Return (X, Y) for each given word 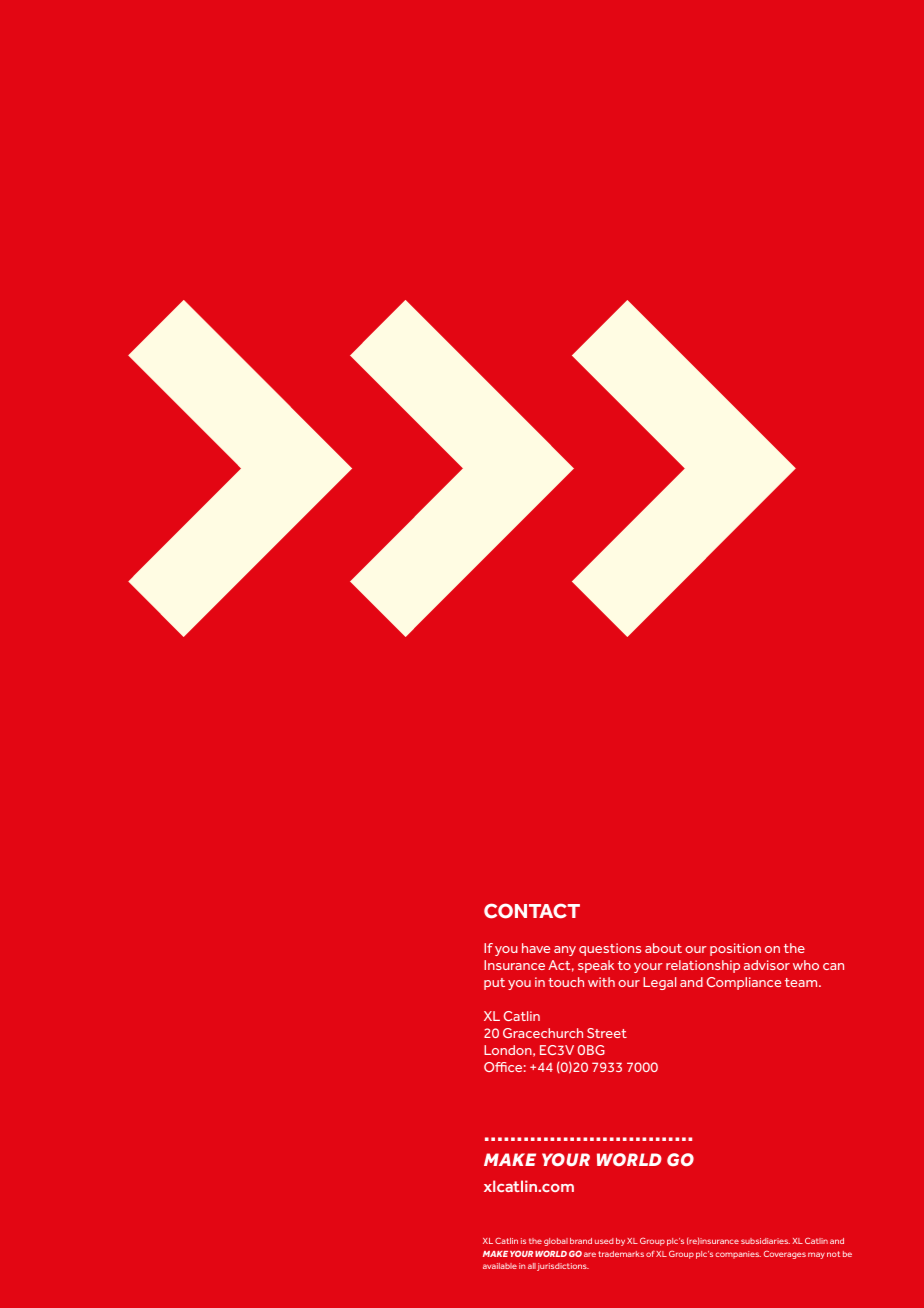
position (735, 949)
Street (607, 1033)
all (532, 1266)
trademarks (621, 1254)
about (663, 948)
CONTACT (532, 911)
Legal (659, 983)
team (802, 982)
